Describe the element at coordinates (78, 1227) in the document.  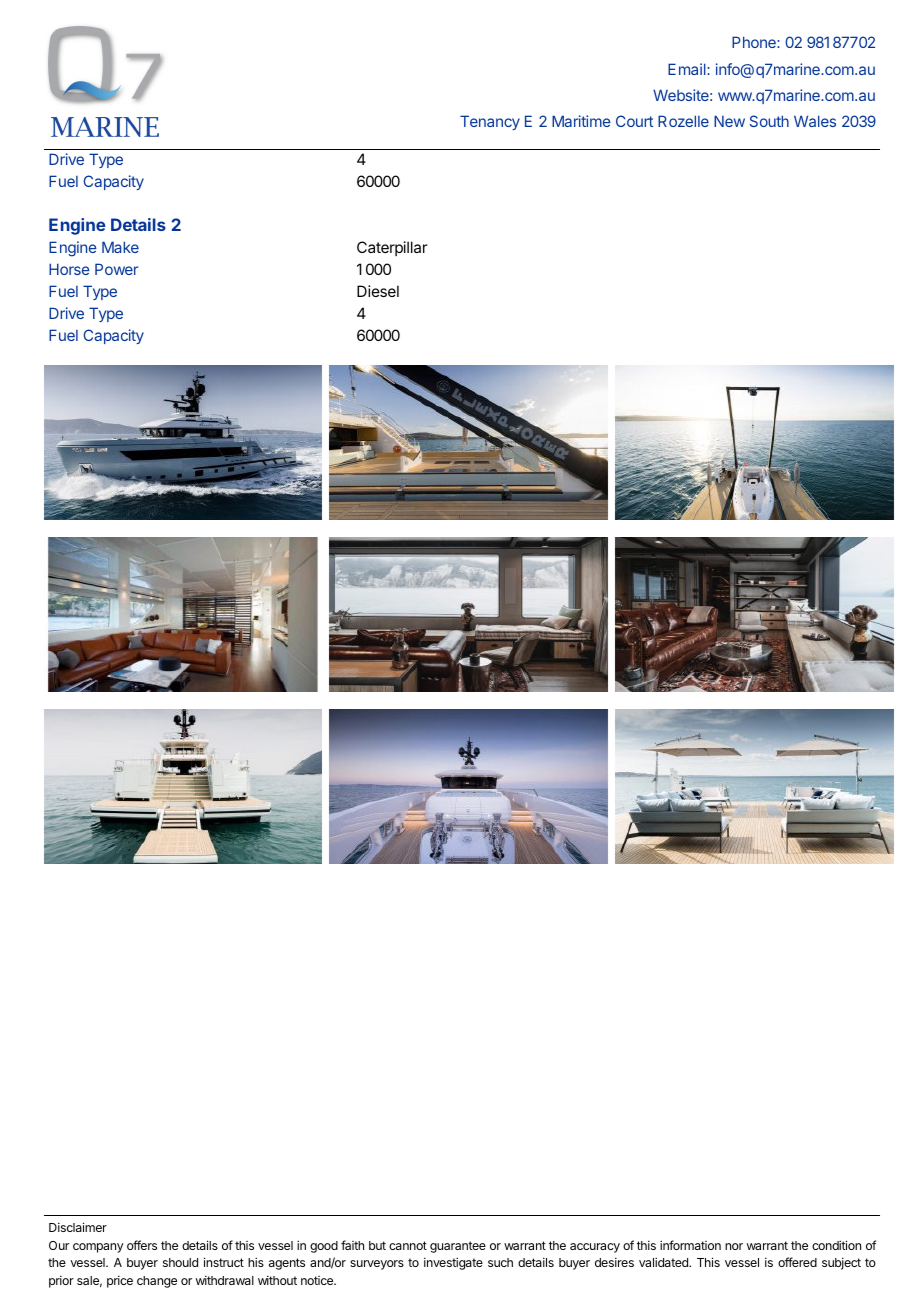
I see `Disclaimer` at that location.
